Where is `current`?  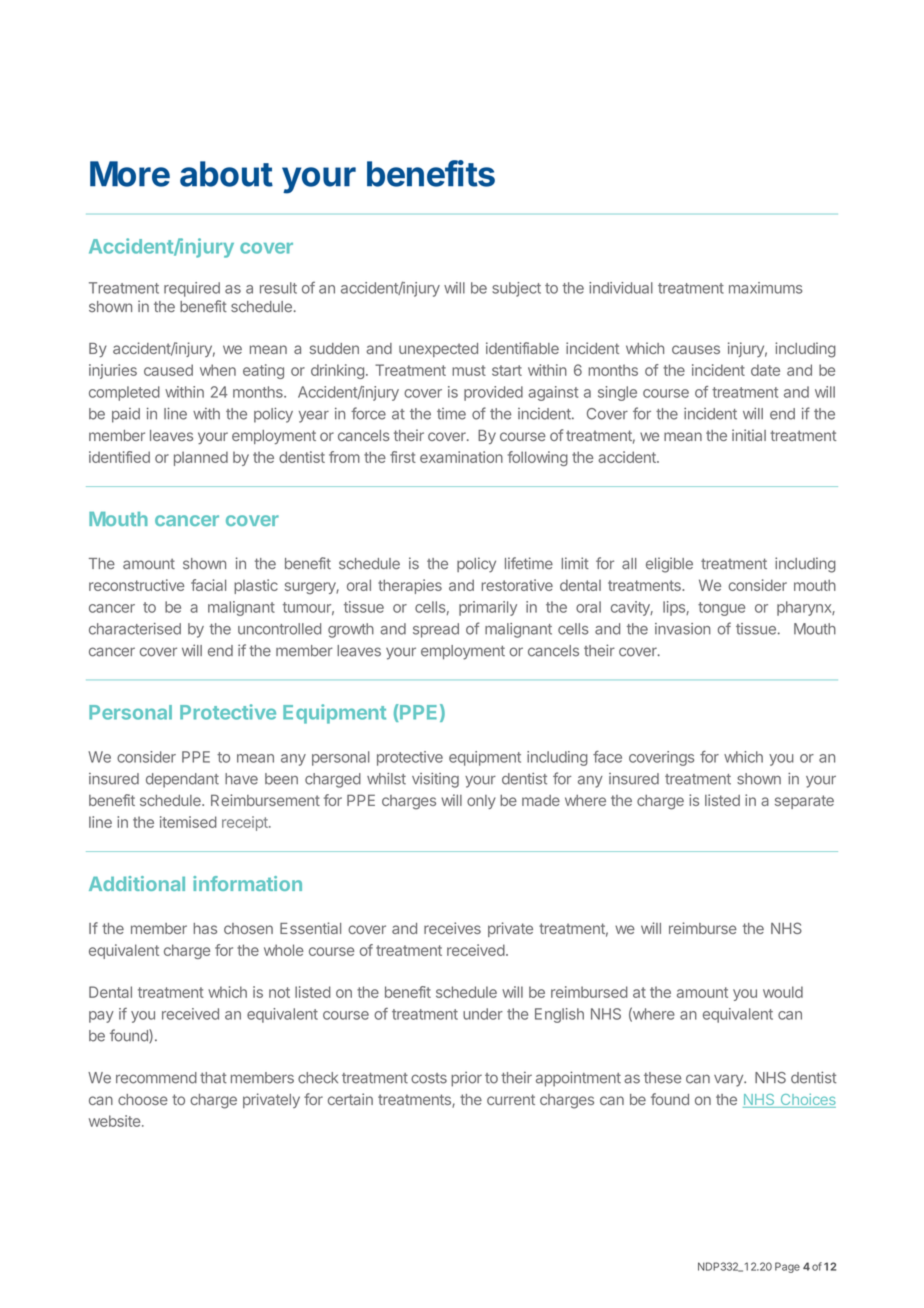
current is located at coordinates (511, 1099).
